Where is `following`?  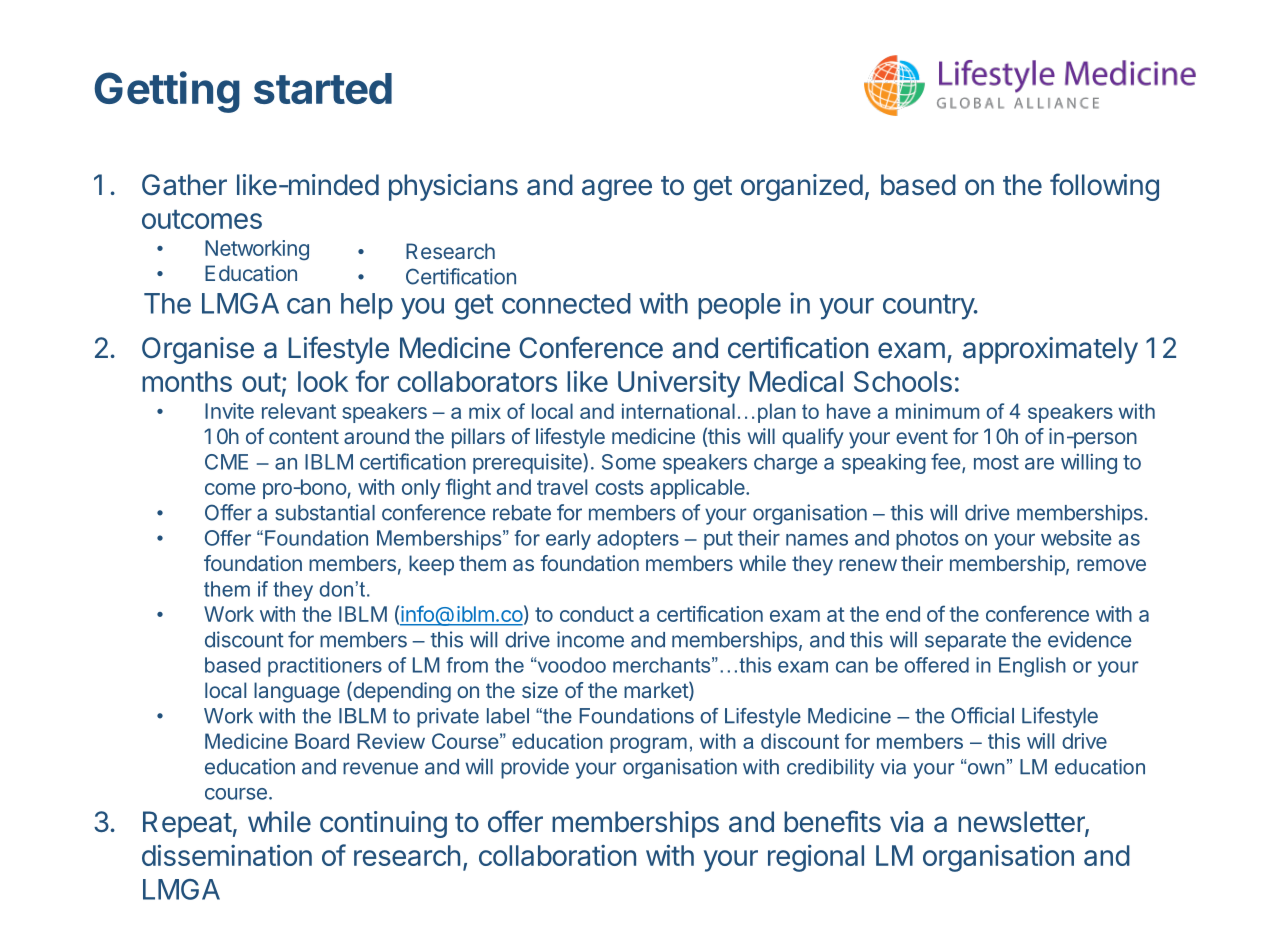
following is located at coordinates (1104, 187).
